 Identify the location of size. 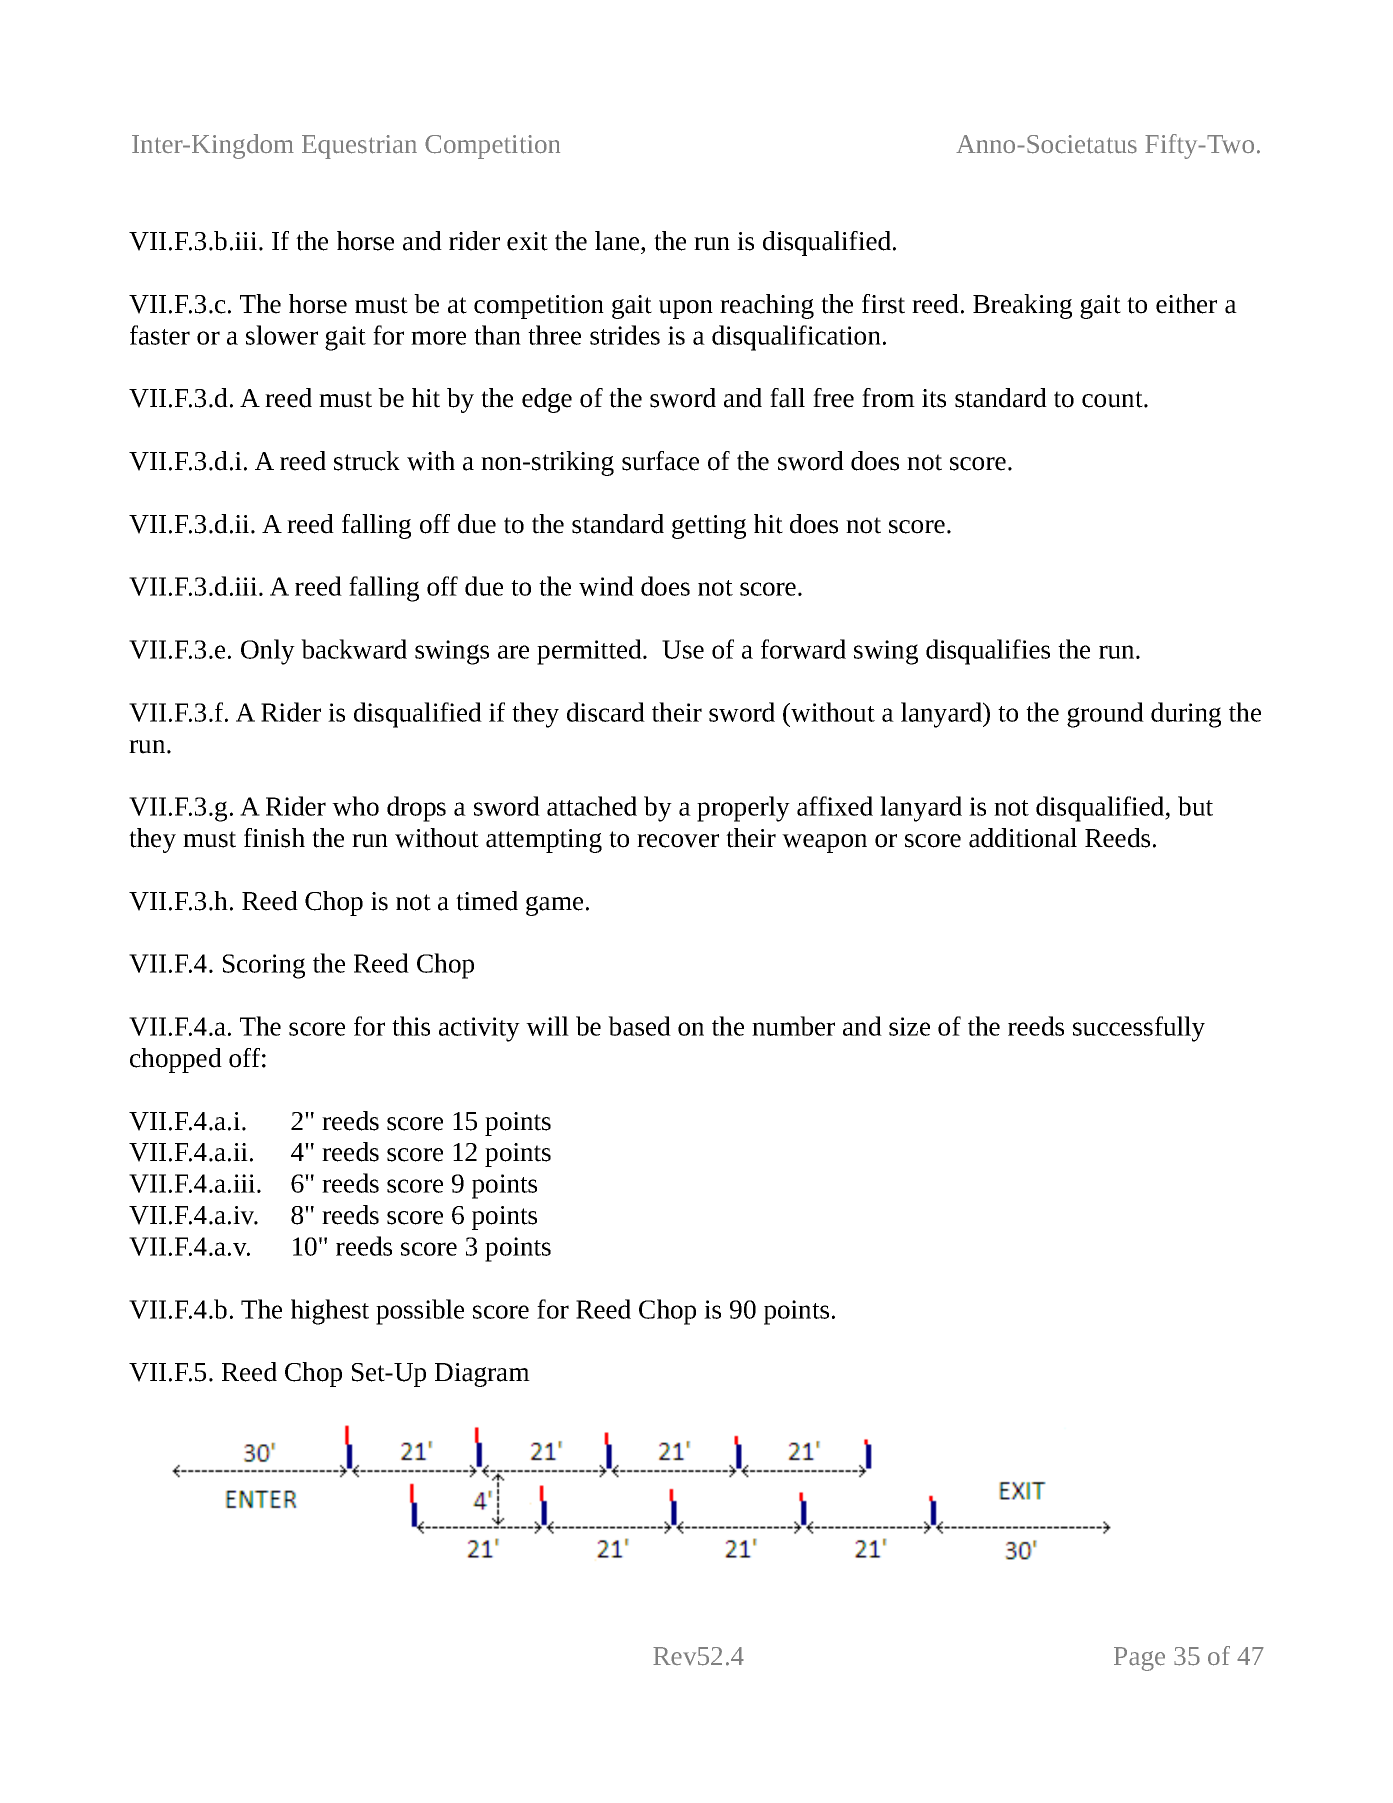
(909, 1026).
